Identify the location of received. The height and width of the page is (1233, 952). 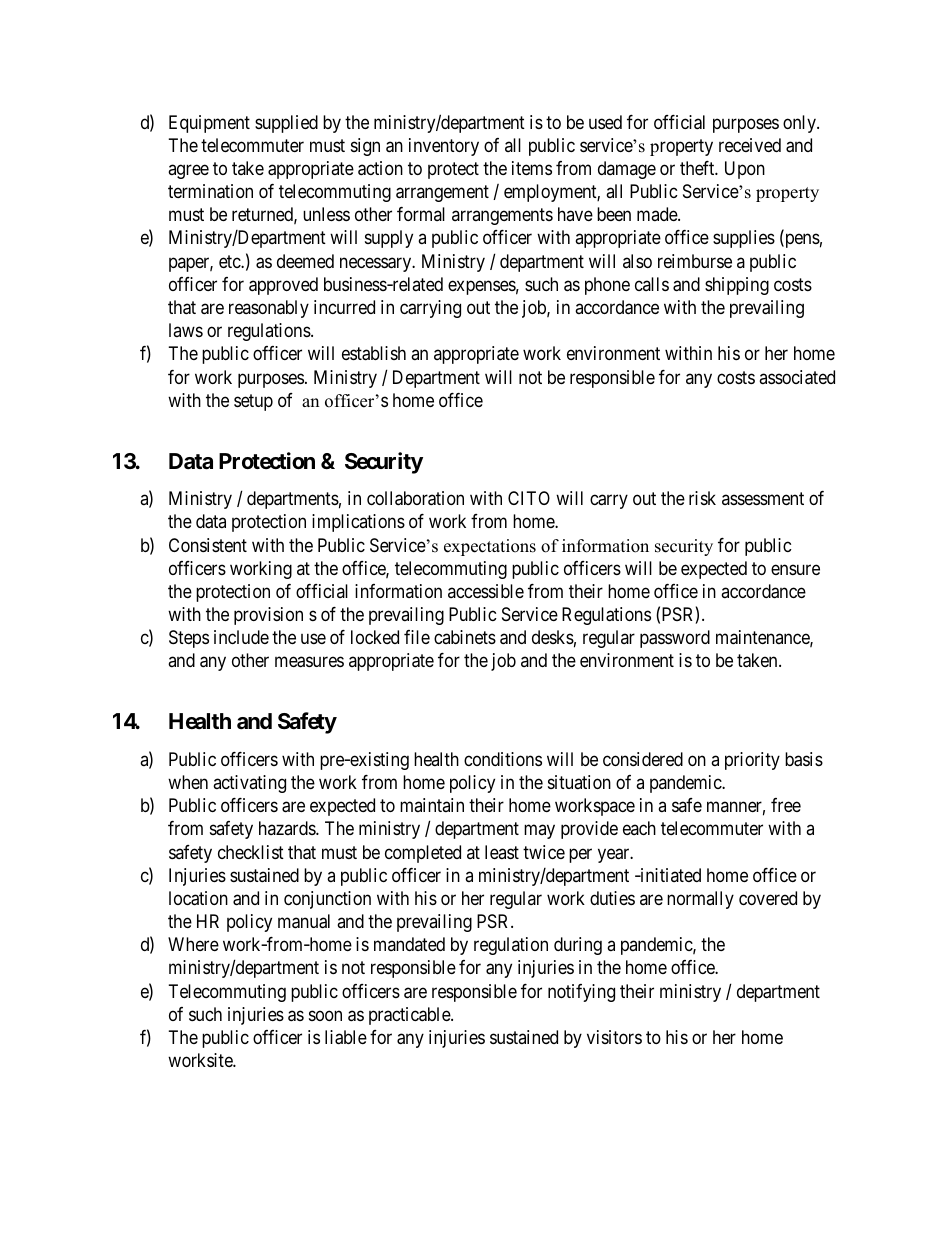
(750, 145).
